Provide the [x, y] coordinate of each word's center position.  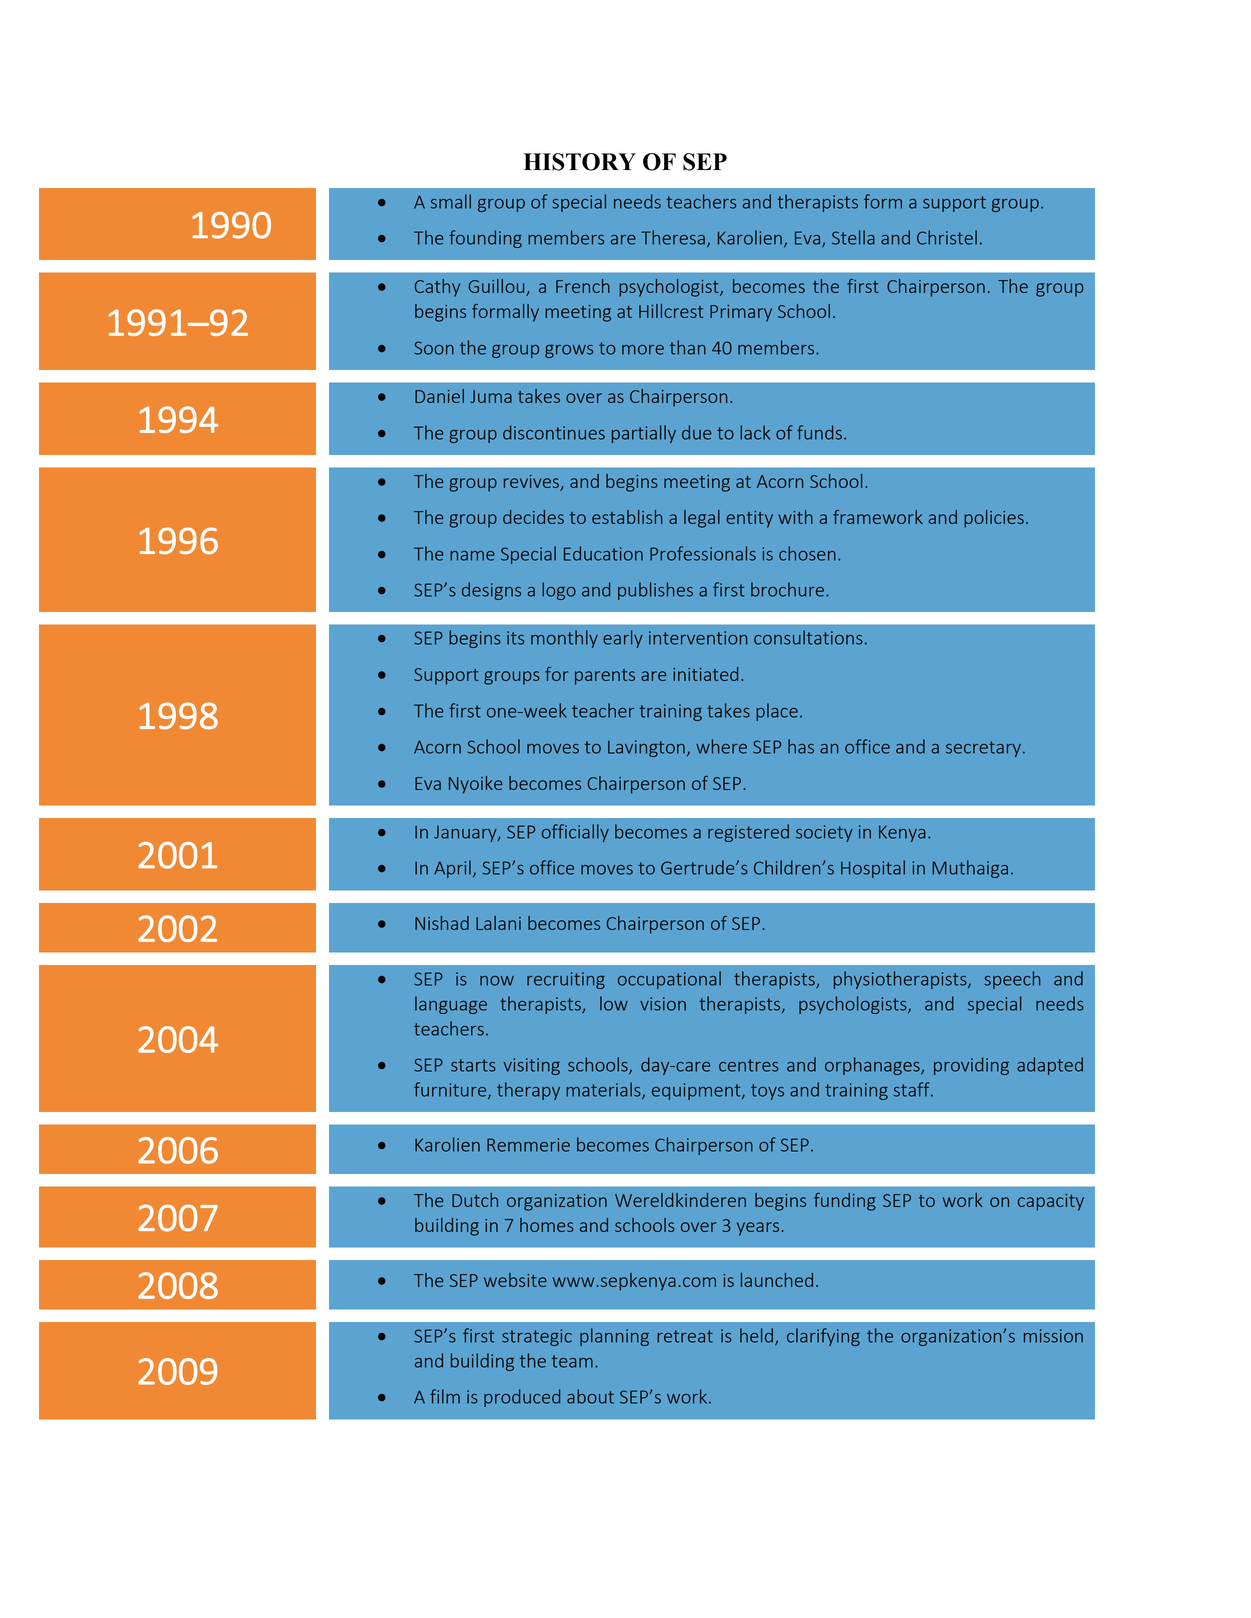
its [515, 638]
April [452, 869]
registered [748, 833]
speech [1012, 980]
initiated [705, 674]
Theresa [673, 237]
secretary [983, 749]
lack [755, 432]
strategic [537, 1337]
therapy [528, 1091]
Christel [947, 237]
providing [971, 1066]
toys [767, 1092]
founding [485, 239]
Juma [491, 396]
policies [994, 519]
